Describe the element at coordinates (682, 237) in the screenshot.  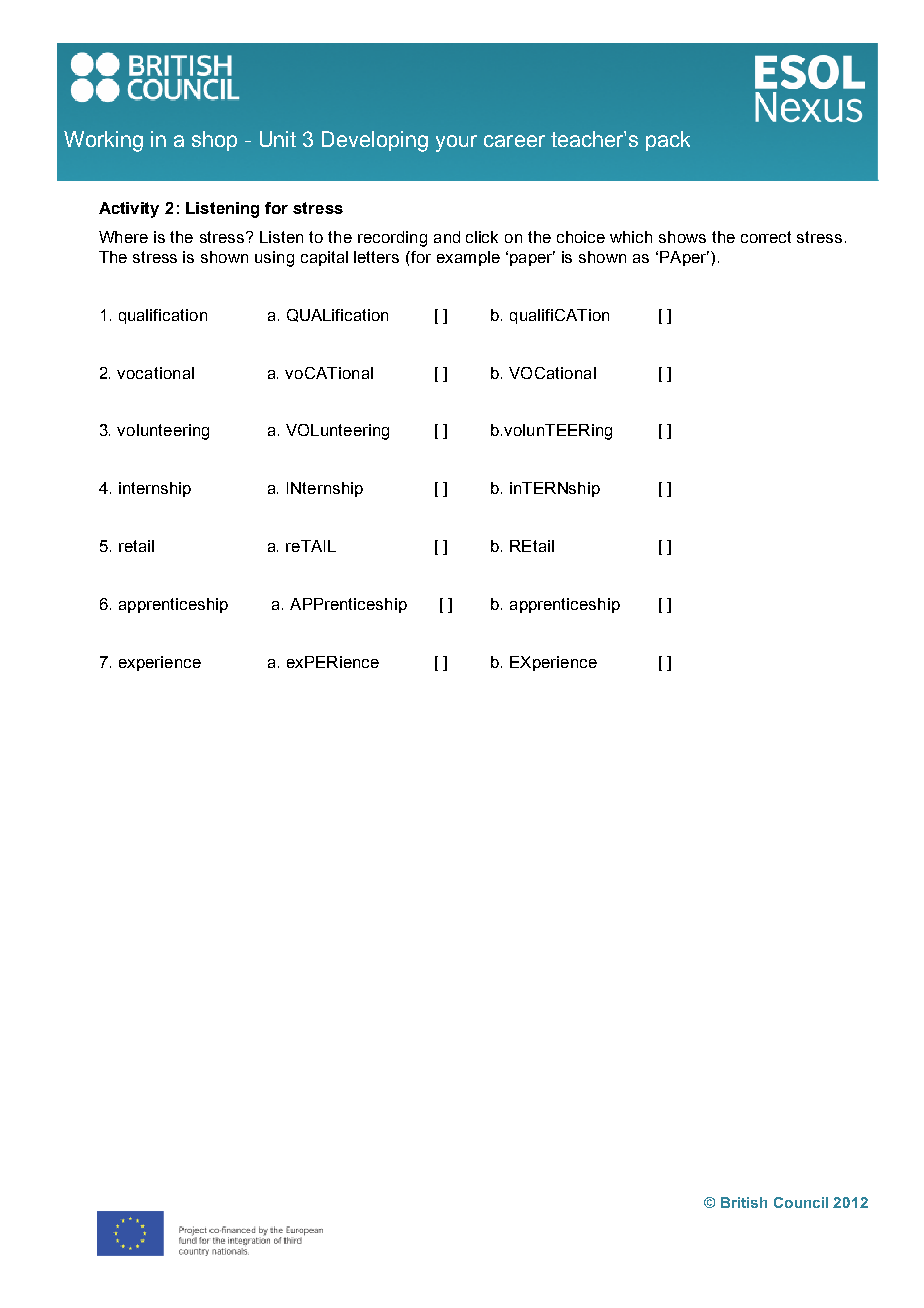
I see `shows` at that location.
